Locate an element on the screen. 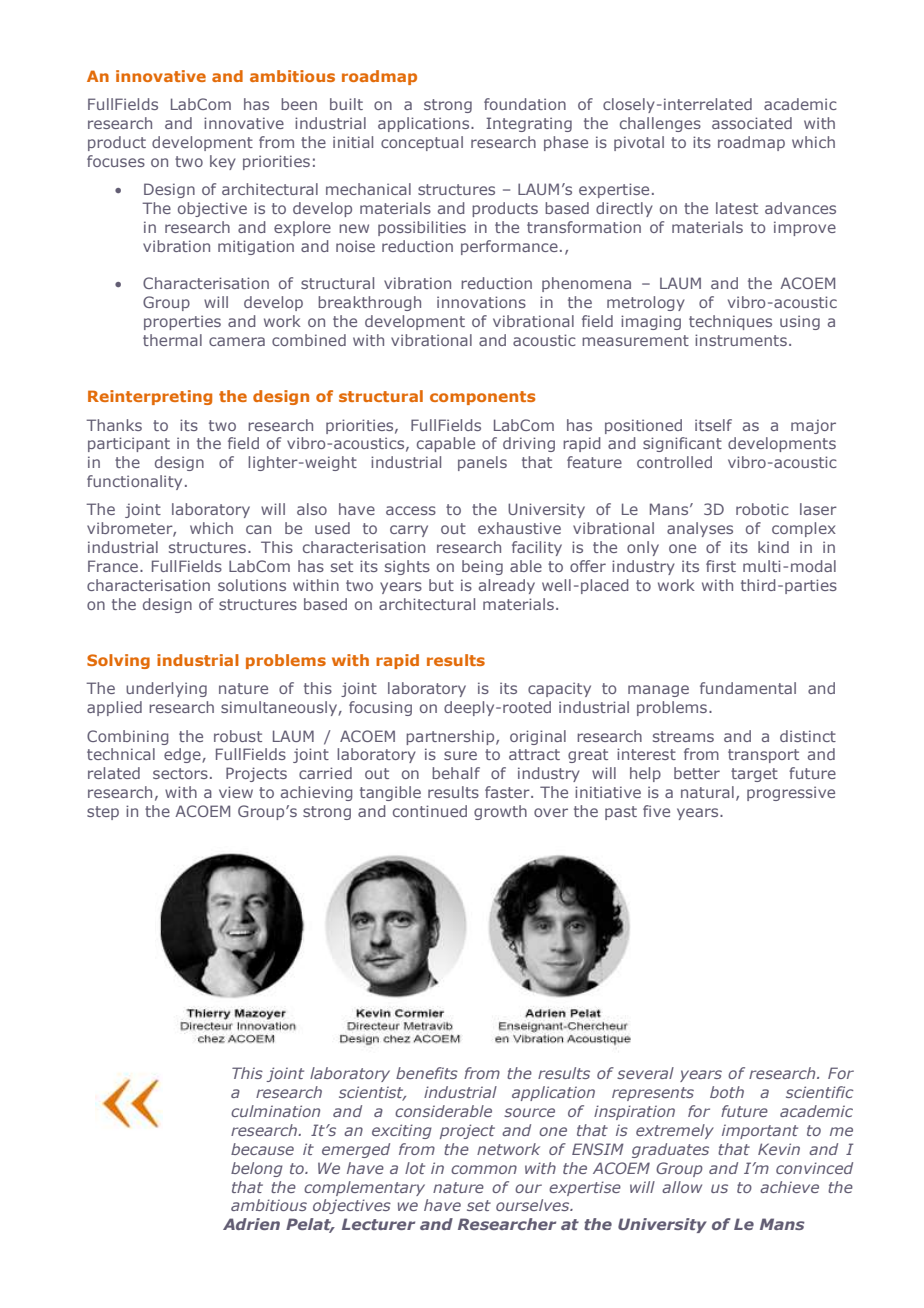 The height and width of the screenshot is (1308, 924). underlying is located at coordinates (166, 689).
